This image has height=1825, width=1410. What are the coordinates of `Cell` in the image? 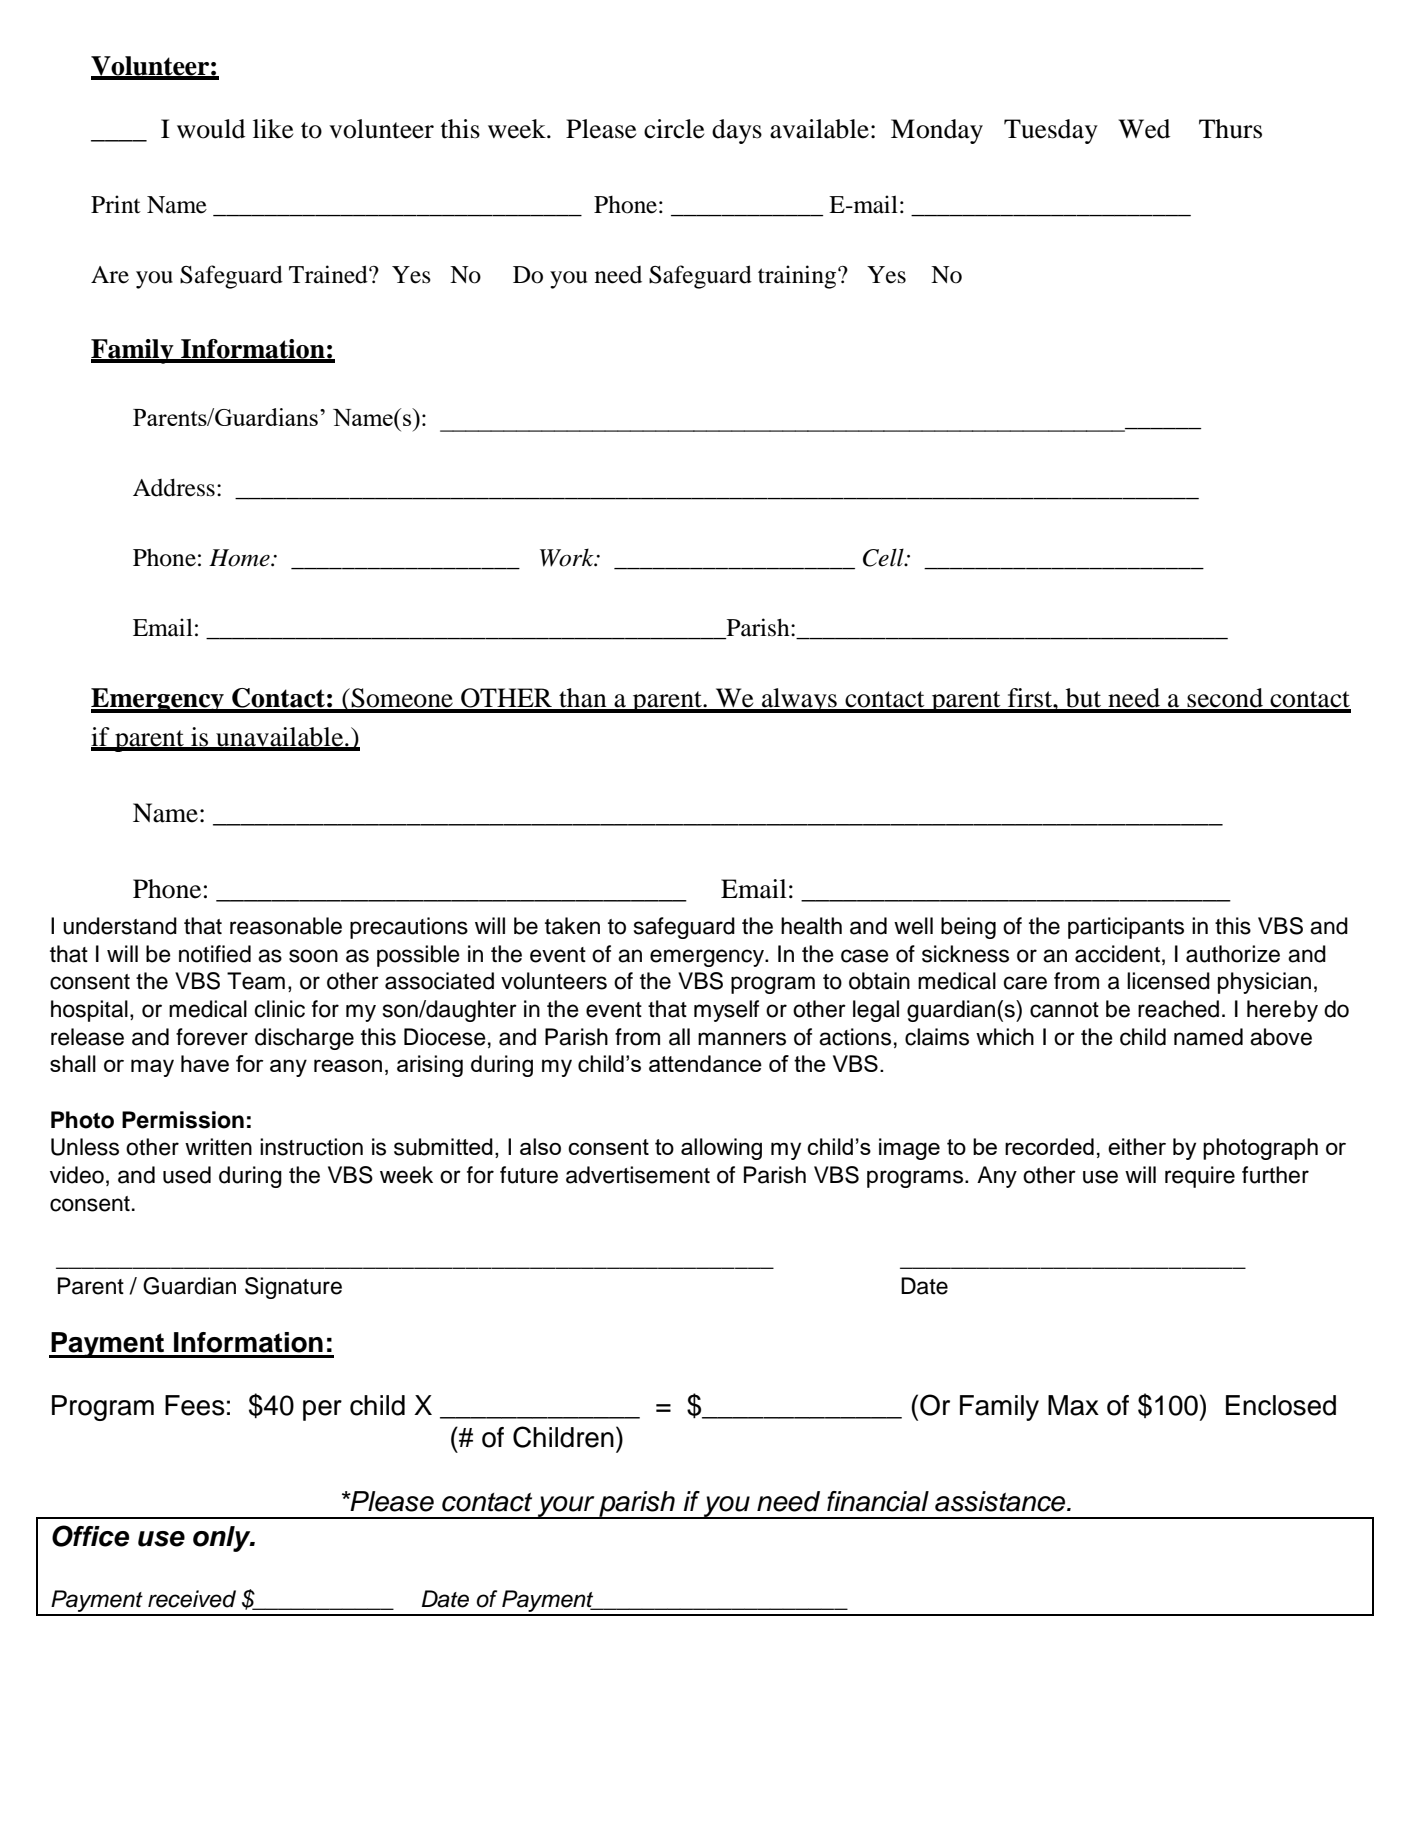 It's located at (884, 557).
